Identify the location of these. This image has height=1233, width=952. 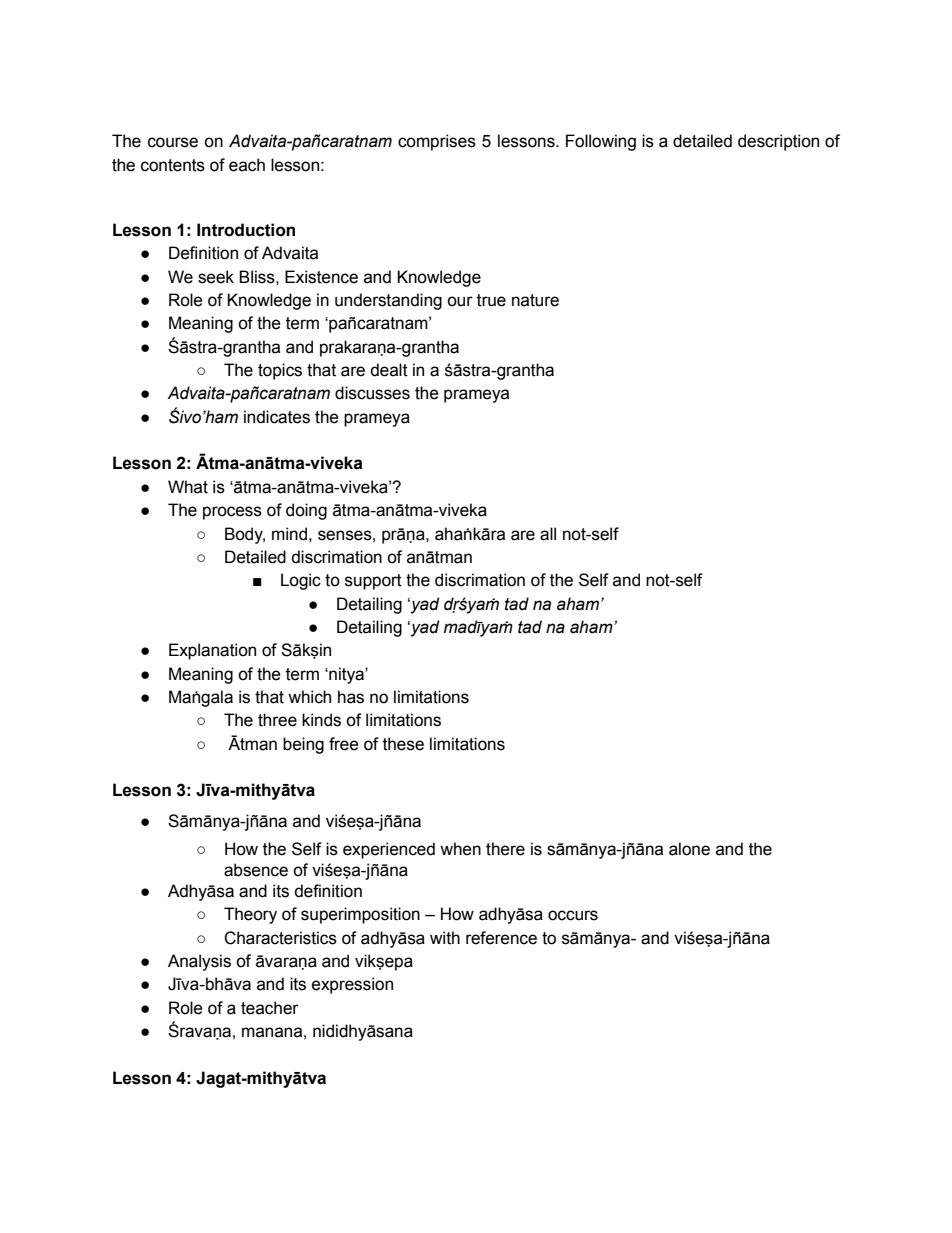
(403, 744).
